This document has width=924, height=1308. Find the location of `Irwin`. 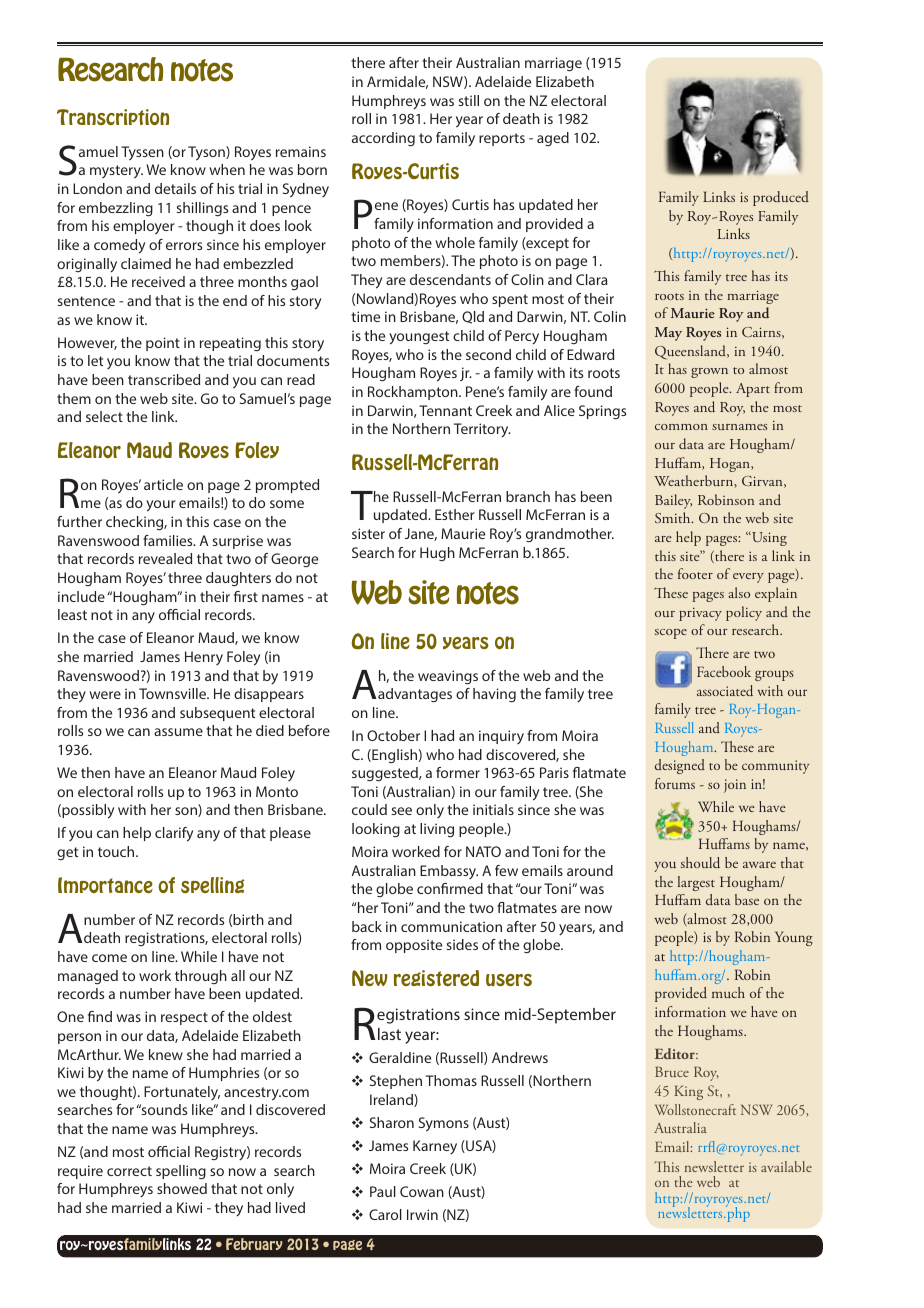

Irwin is located at coordinates (422, 1214).
